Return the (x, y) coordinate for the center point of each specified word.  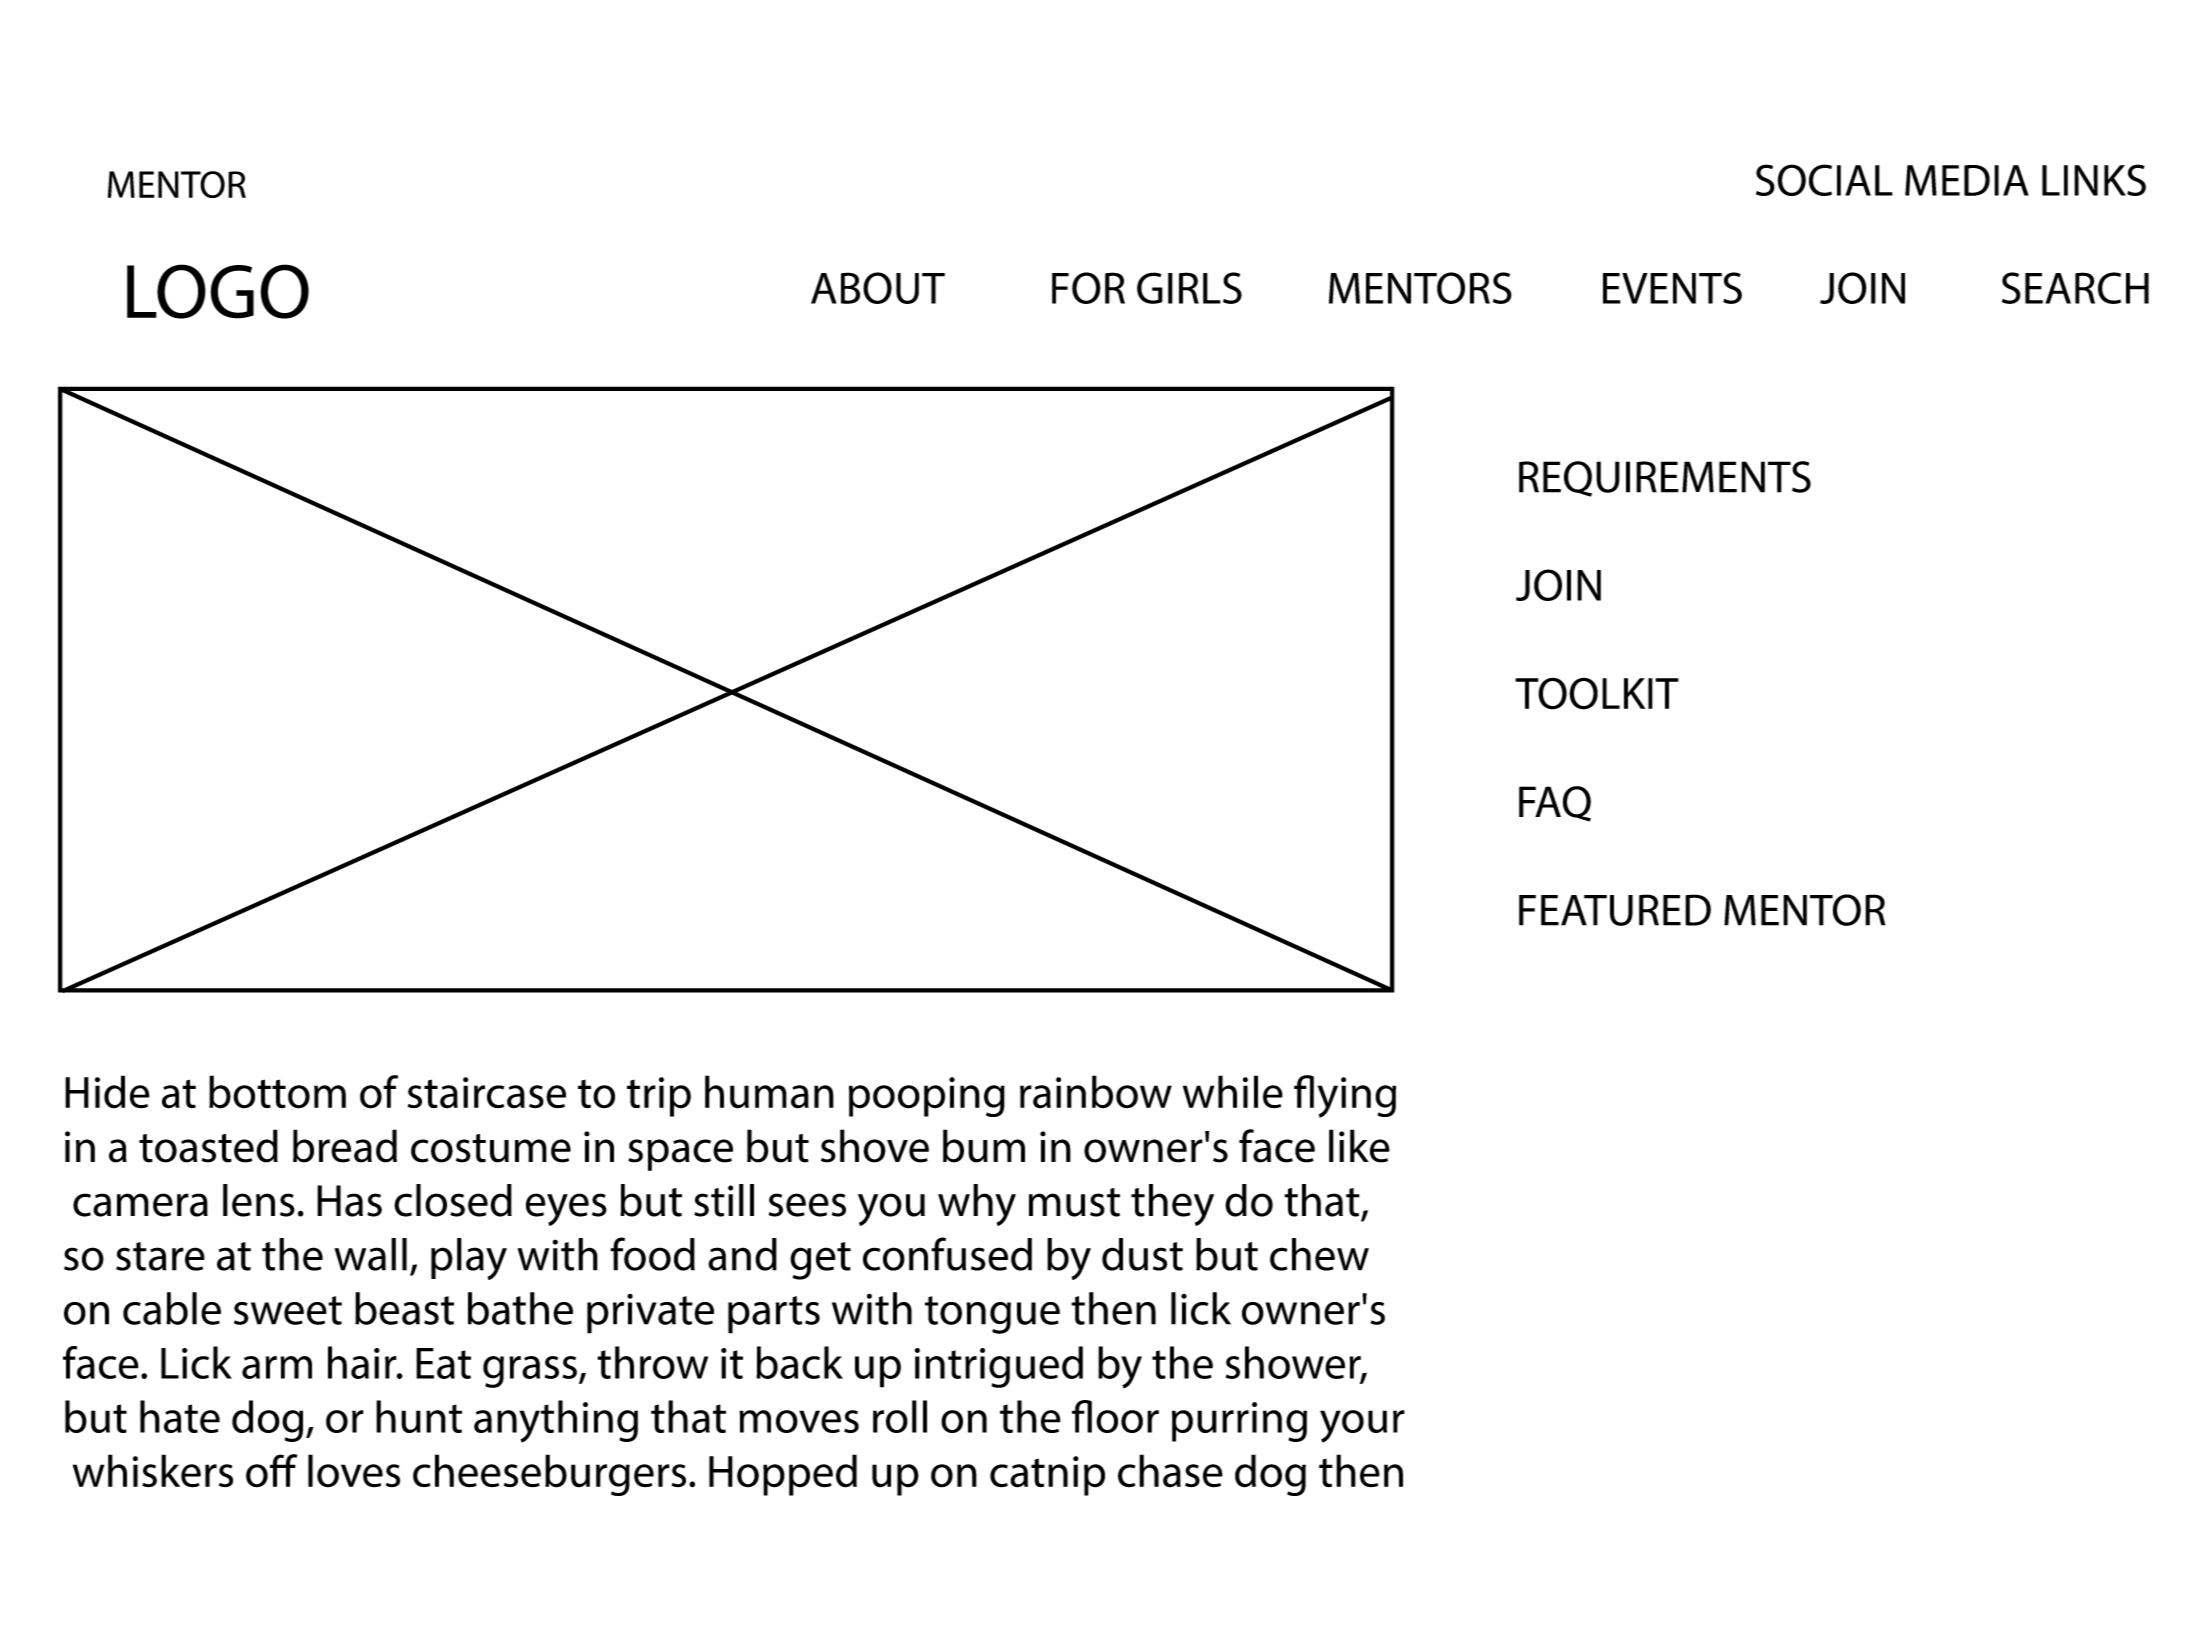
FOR (1088, 288)
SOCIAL (1824, 180)
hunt (419, 1416)
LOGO (218, 291)
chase (1170, 1471)
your (1362, 1426)
